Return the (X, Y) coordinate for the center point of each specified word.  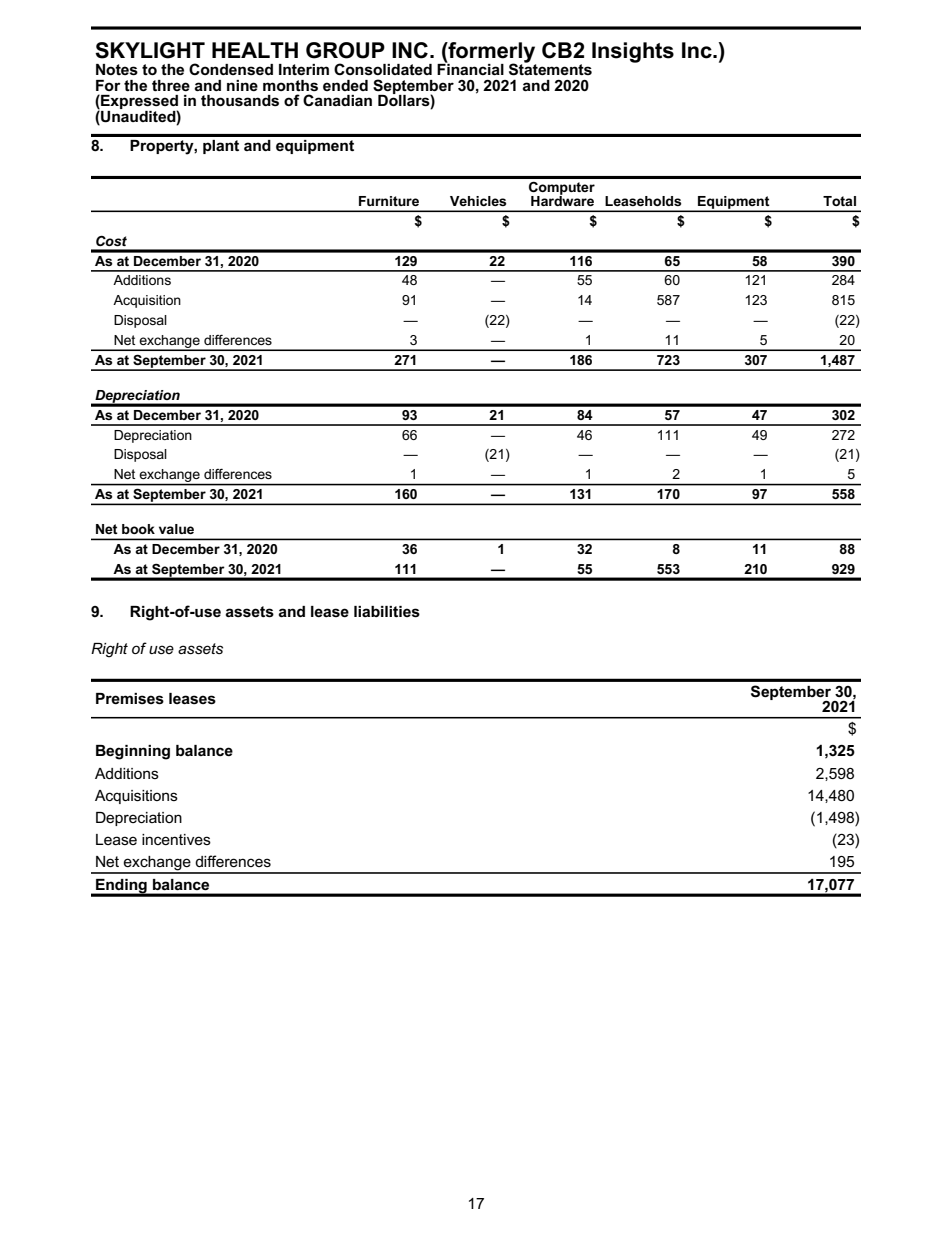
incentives (176, 839)
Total (839, 201)
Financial (470, 68)
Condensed (231, 69)
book (138, 529)
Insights (633, 52)
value (176, 529)
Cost (111, 241)
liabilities (387, 612)
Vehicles (478, 201)
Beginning (133, 752)
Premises (130, 699)
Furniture (389, 201)
